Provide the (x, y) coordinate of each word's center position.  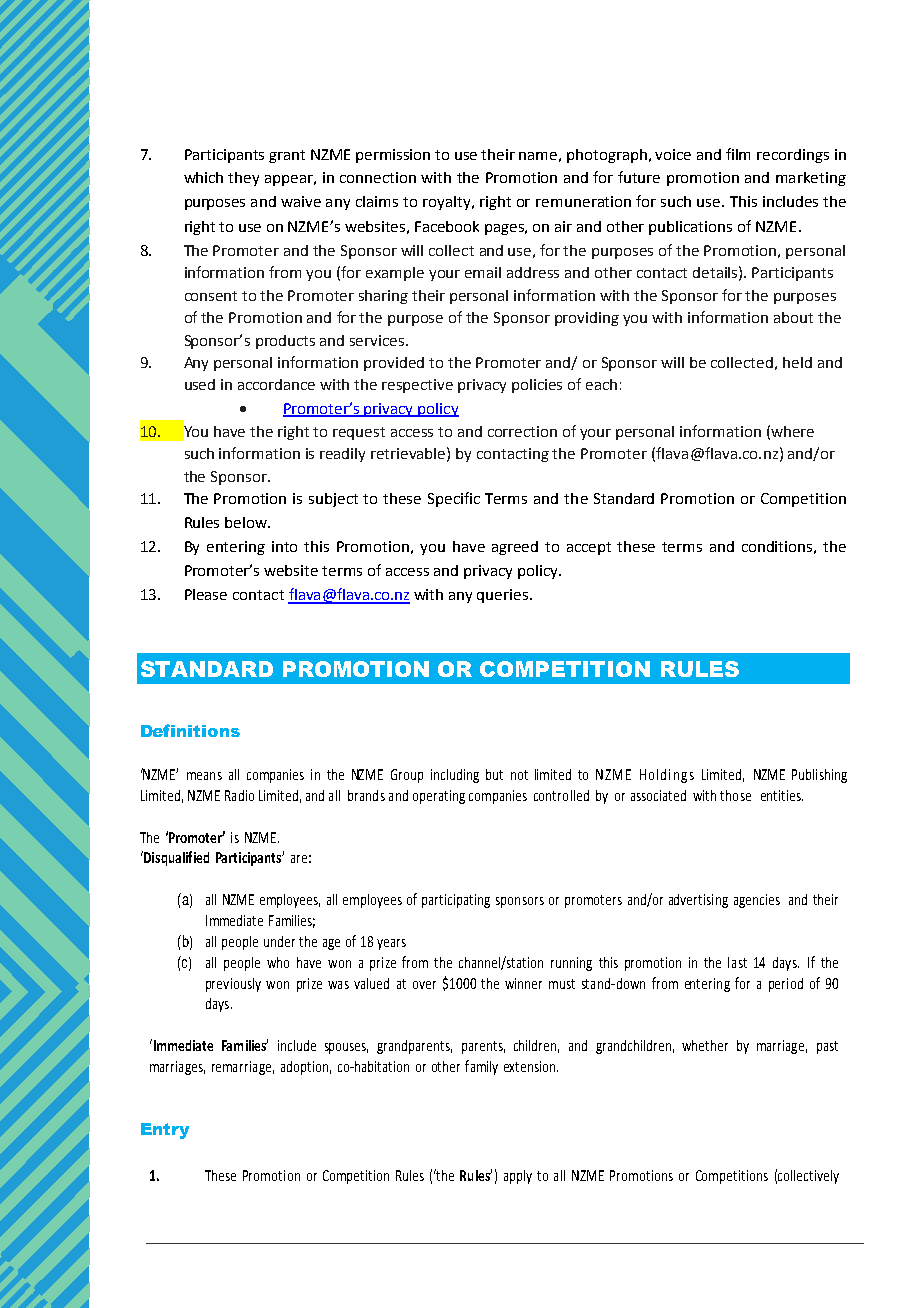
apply (518, 1177)
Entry (165, 1131)
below (247, 522)
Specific (454, 499)
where (792, 431)
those (735, 795)
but (494, 774)
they (243, 179)
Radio (239, 795)
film (738, 154)
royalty (448, 203)
